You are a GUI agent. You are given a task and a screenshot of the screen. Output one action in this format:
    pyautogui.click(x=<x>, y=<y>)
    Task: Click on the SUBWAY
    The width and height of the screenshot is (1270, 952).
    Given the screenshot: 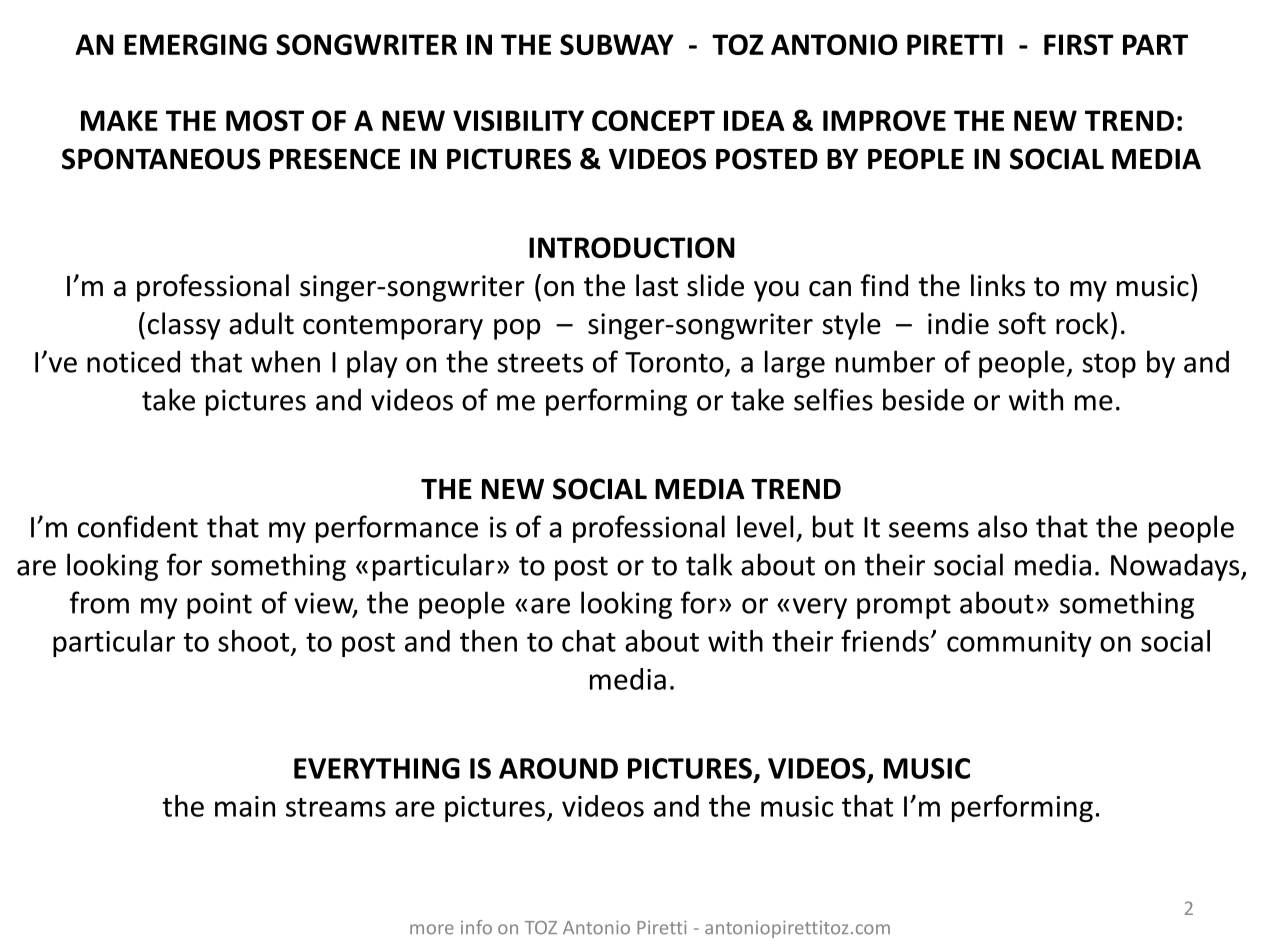 What is the action you would take?
    pyautogui.click(x=617, y=44)
